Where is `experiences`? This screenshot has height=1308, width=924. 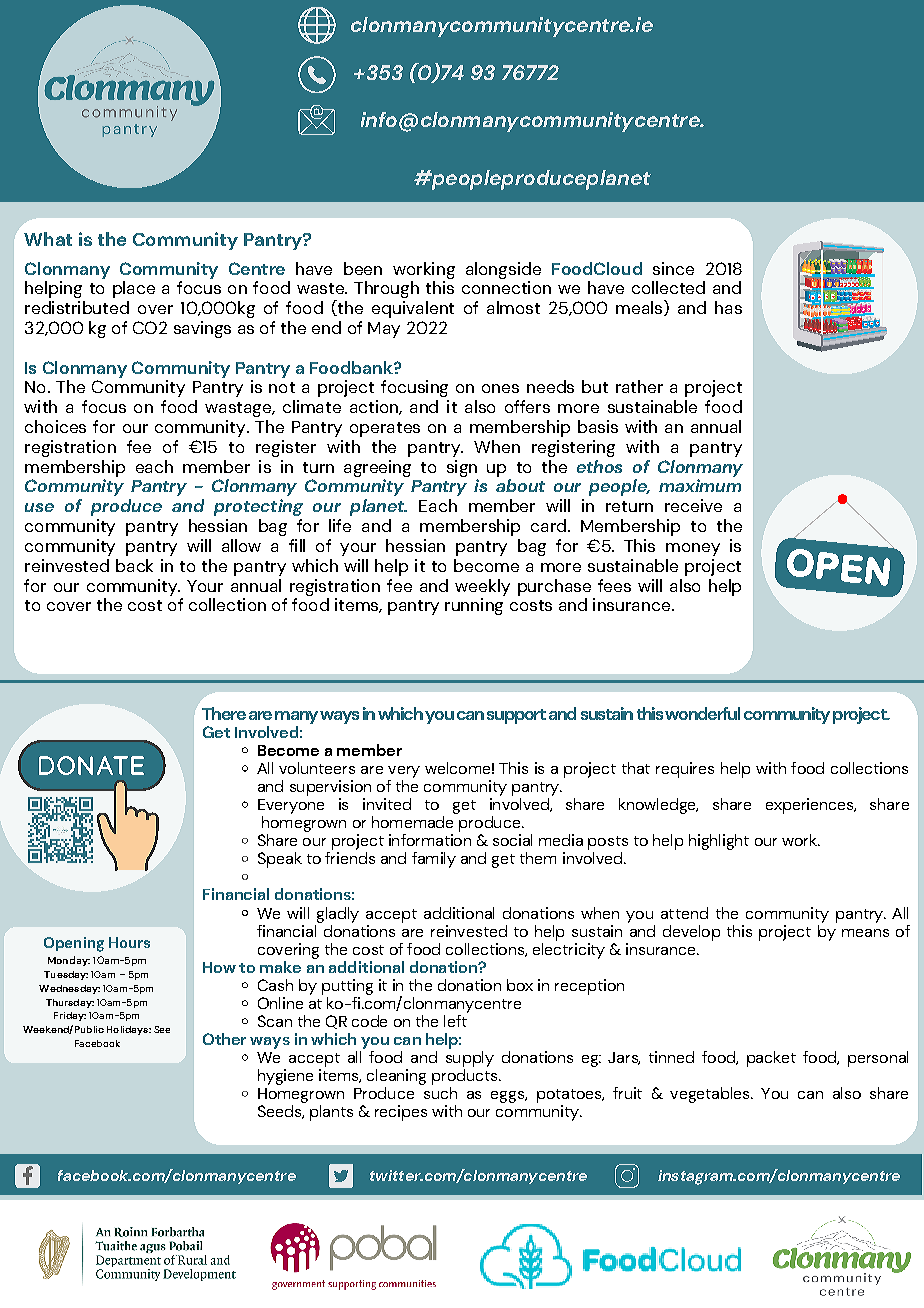 experiences is located at coordinates (811, 806).
